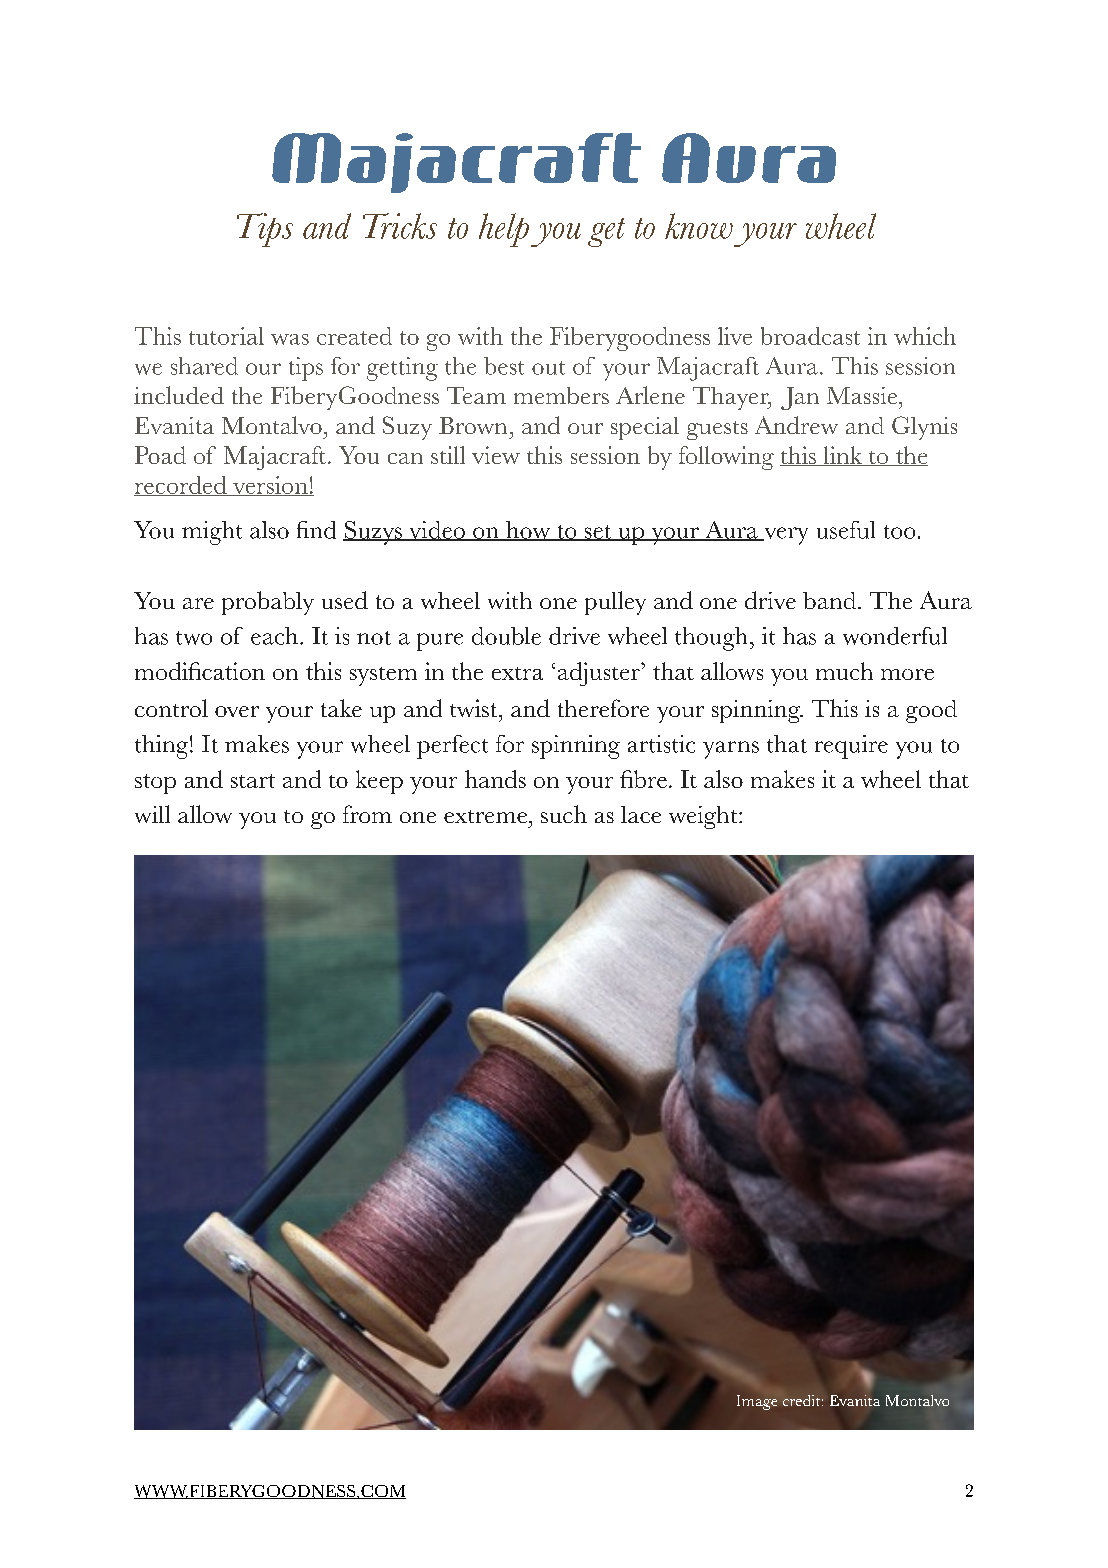  I want to click on Image, so click(757, 1402).
